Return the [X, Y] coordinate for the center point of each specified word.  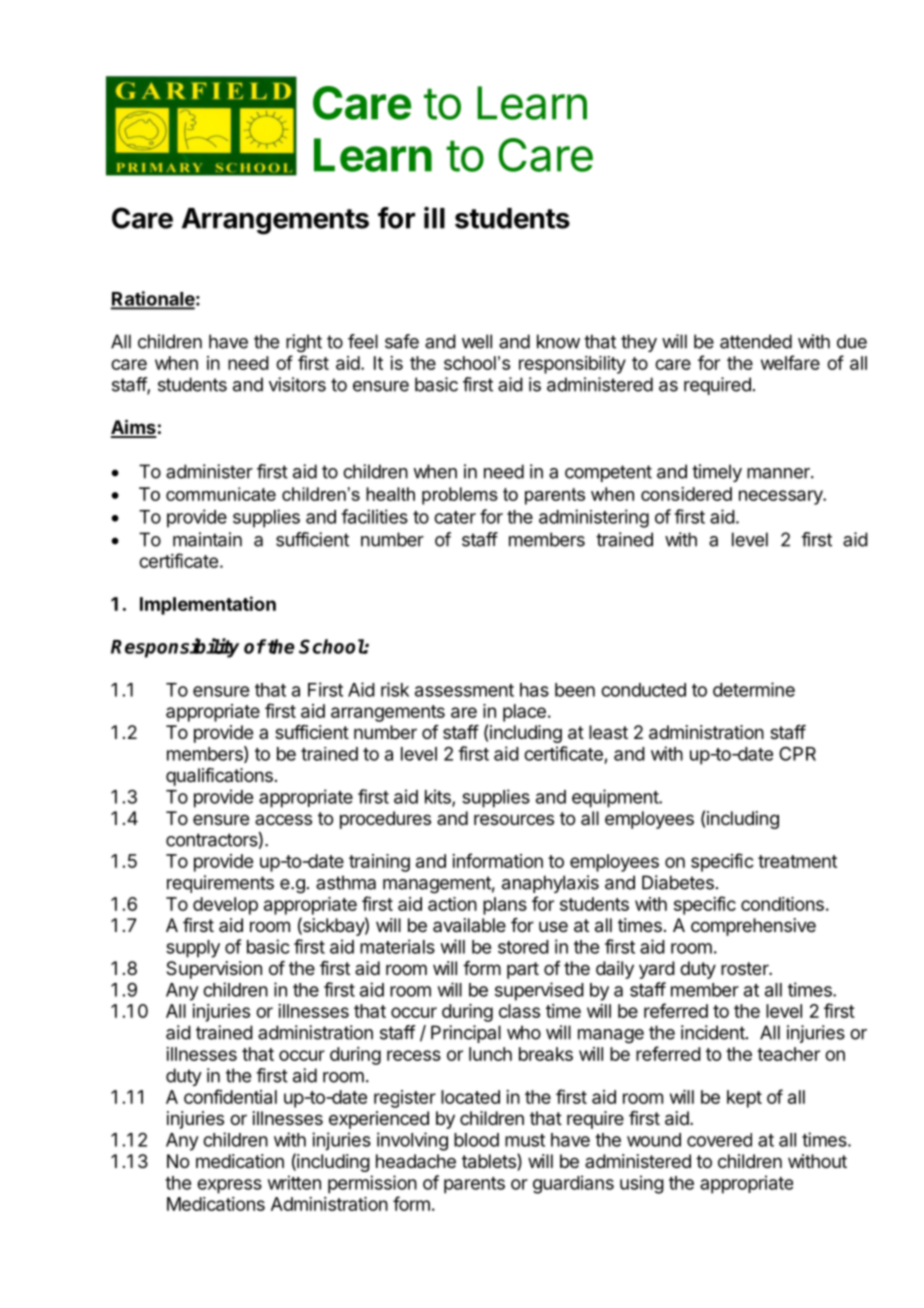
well [477, 341]
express [229, 1186]
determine [754, 689]
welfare [790, 362]
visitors [297, 384]
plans [505, 906]
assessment [464, 690]
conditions [782, 904]
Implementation [208, 605]
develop [225, 906]
